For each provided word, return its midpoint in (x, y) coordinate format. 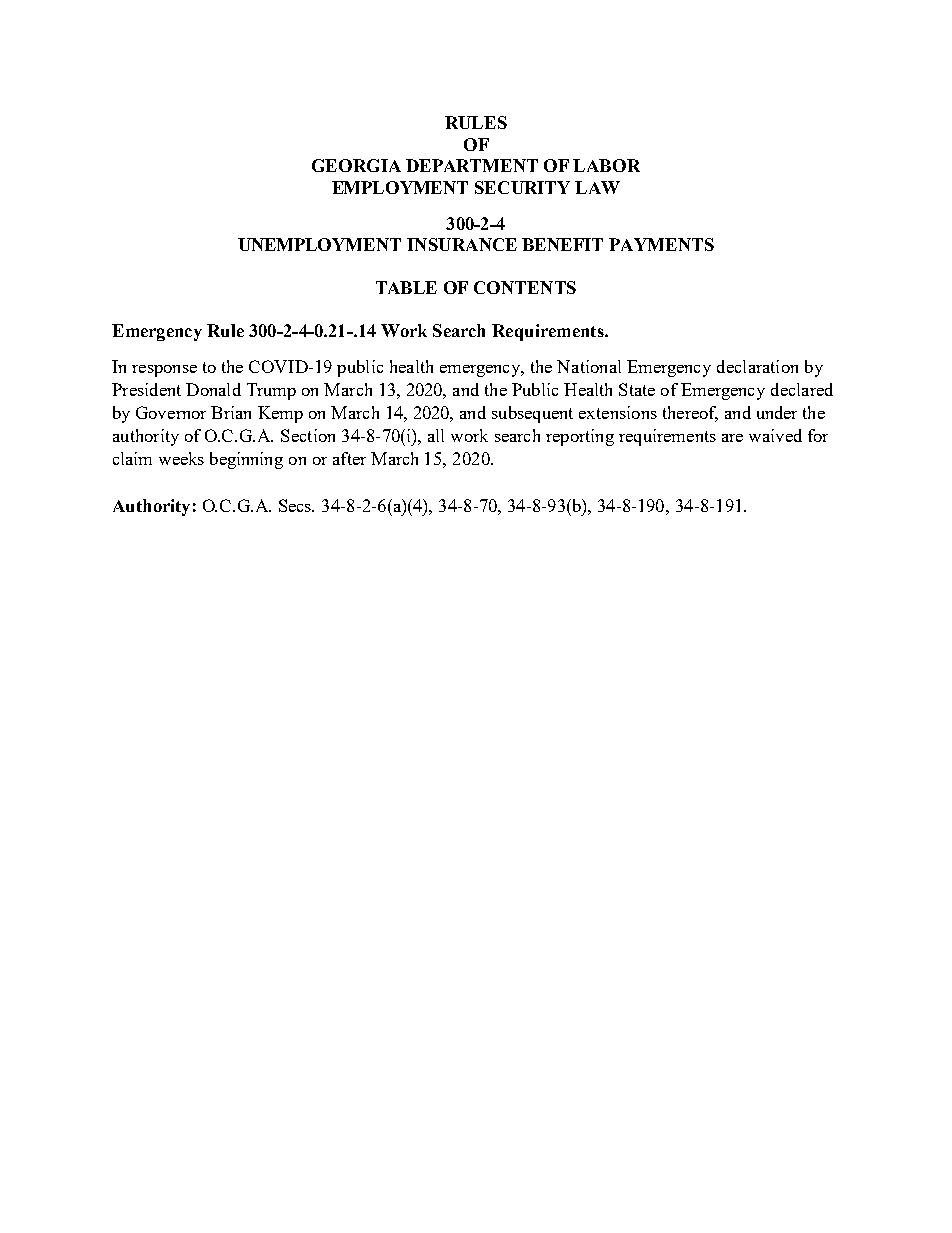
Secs (296, 505)
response (164, 371)
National (589, 366)
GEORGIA (356, 165)
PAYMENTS (661, 244)
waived (775, 435)
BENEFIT (562, 244)
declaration (757, 366)
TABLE (406, 287)
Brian (231, 412)
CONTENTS (525, 287)
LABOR (606, 165)
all (436, 435)
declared (802, 389)
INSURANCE (462, 244)
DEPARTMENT (472, 165)
